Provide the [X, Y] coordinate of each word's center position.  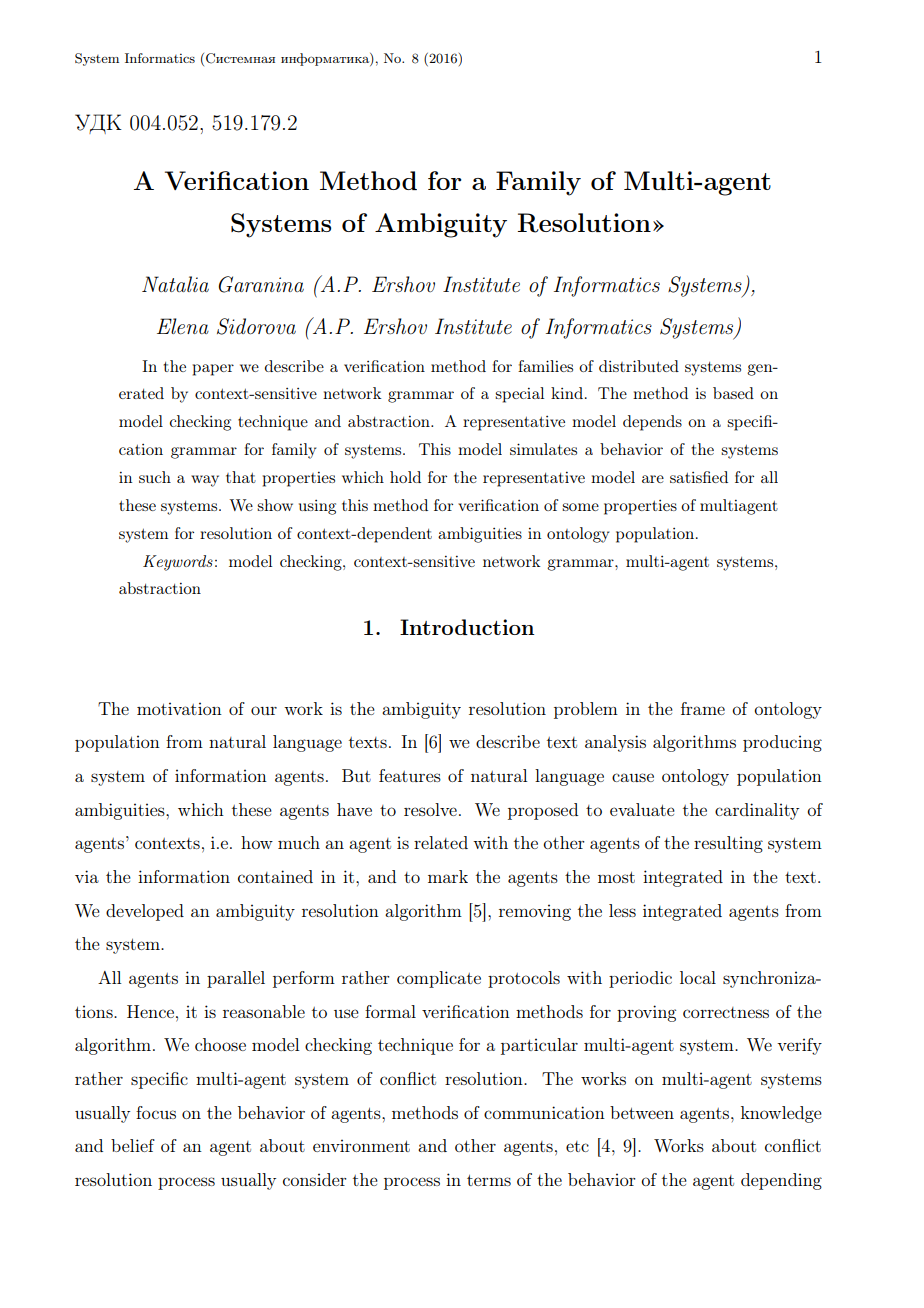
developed [145, 912]
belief [133, 1145]
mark [448, 876]
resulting [728, 844]
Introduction [467, 627]
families [545, 366]
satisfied [699, 477]
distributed [639, 366]
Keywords [178, 563]
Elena [183, 326]
